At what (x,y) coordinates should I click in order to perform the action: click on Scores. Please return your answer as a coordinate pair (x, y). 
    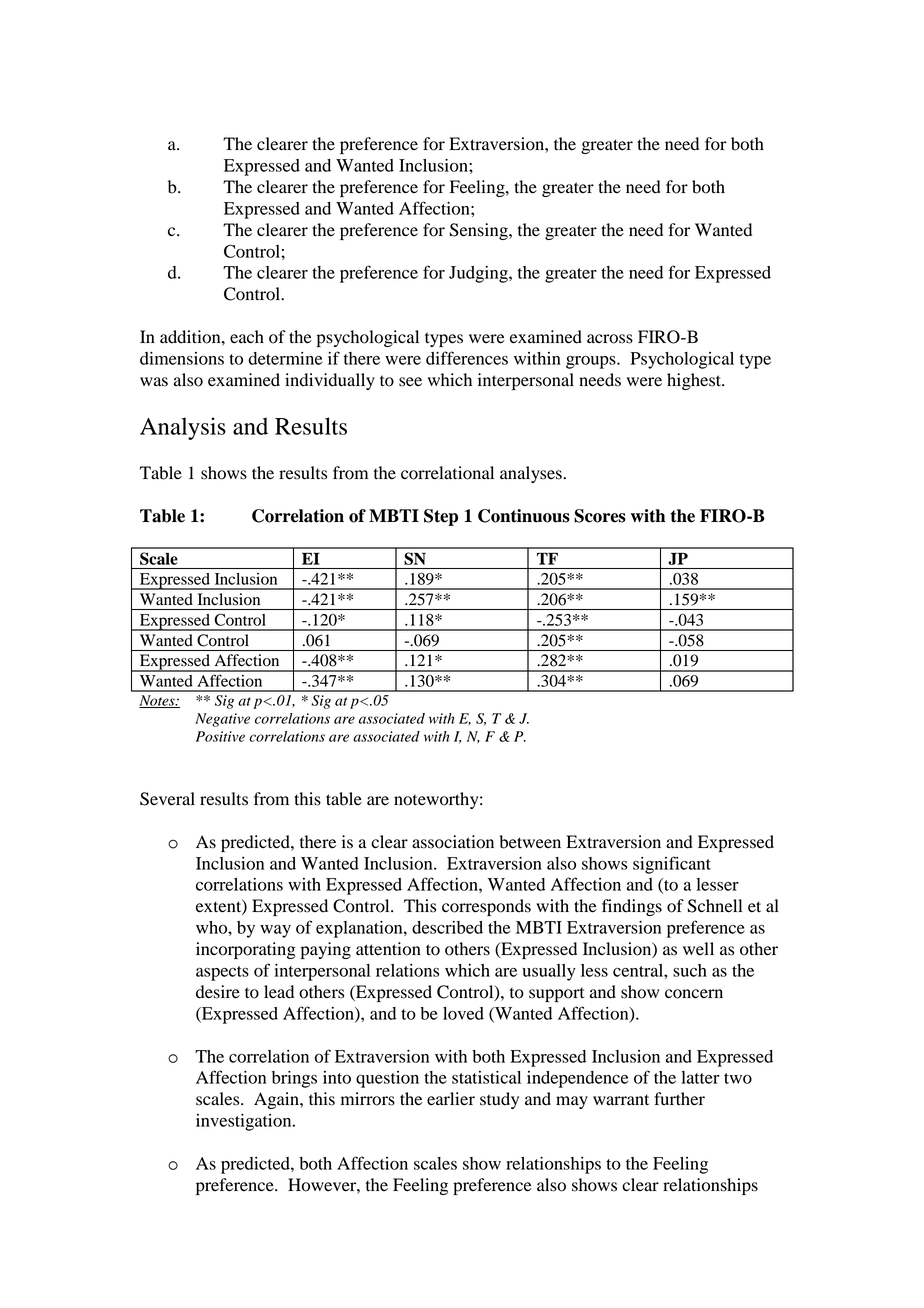
    Looking at the image, I should click on (600, 516).
